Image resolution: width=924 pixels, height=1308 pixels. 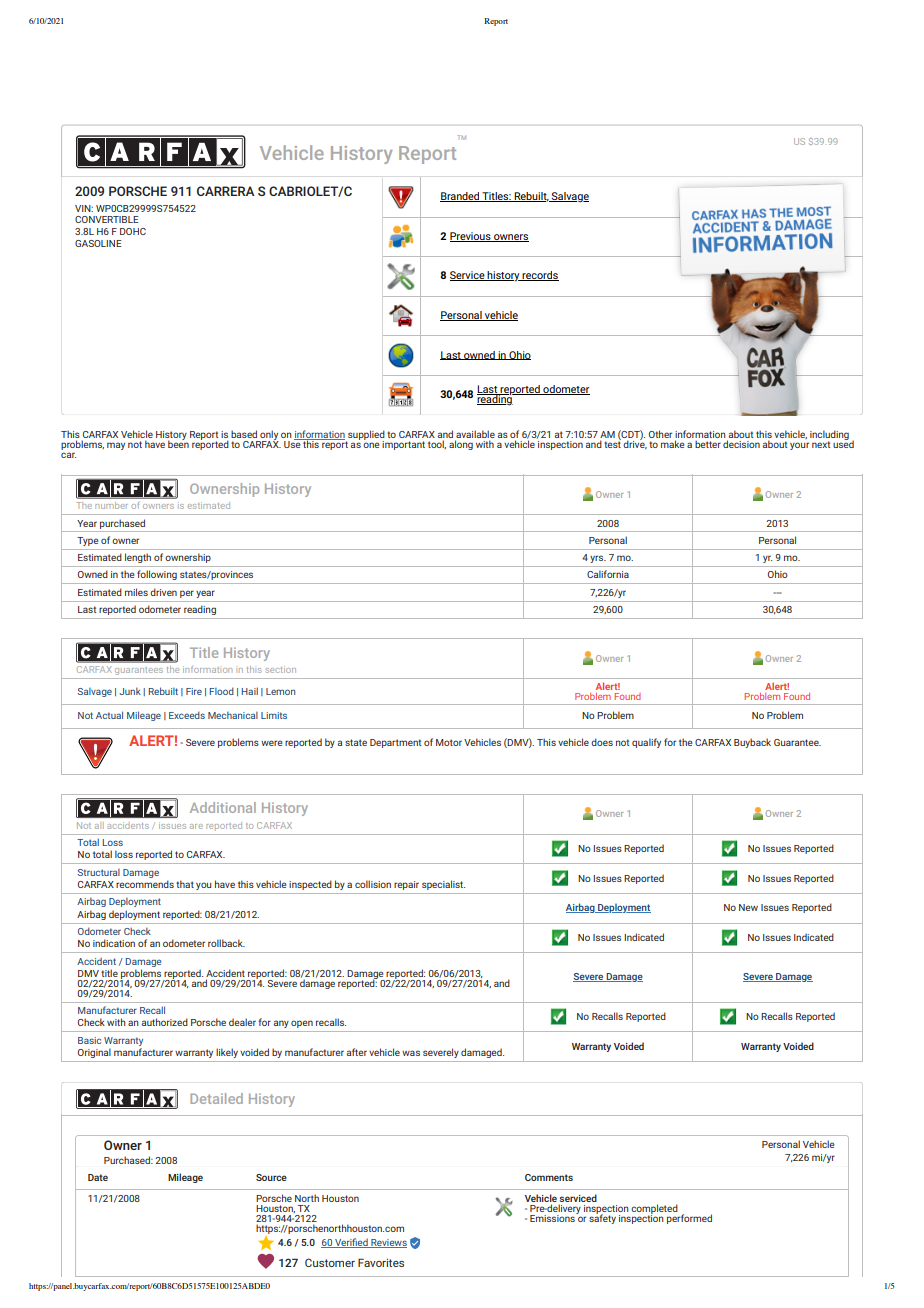 What do you see at coordinates (598, 559) in the image?
I see `yrs` at bounding box center [598, 559].
